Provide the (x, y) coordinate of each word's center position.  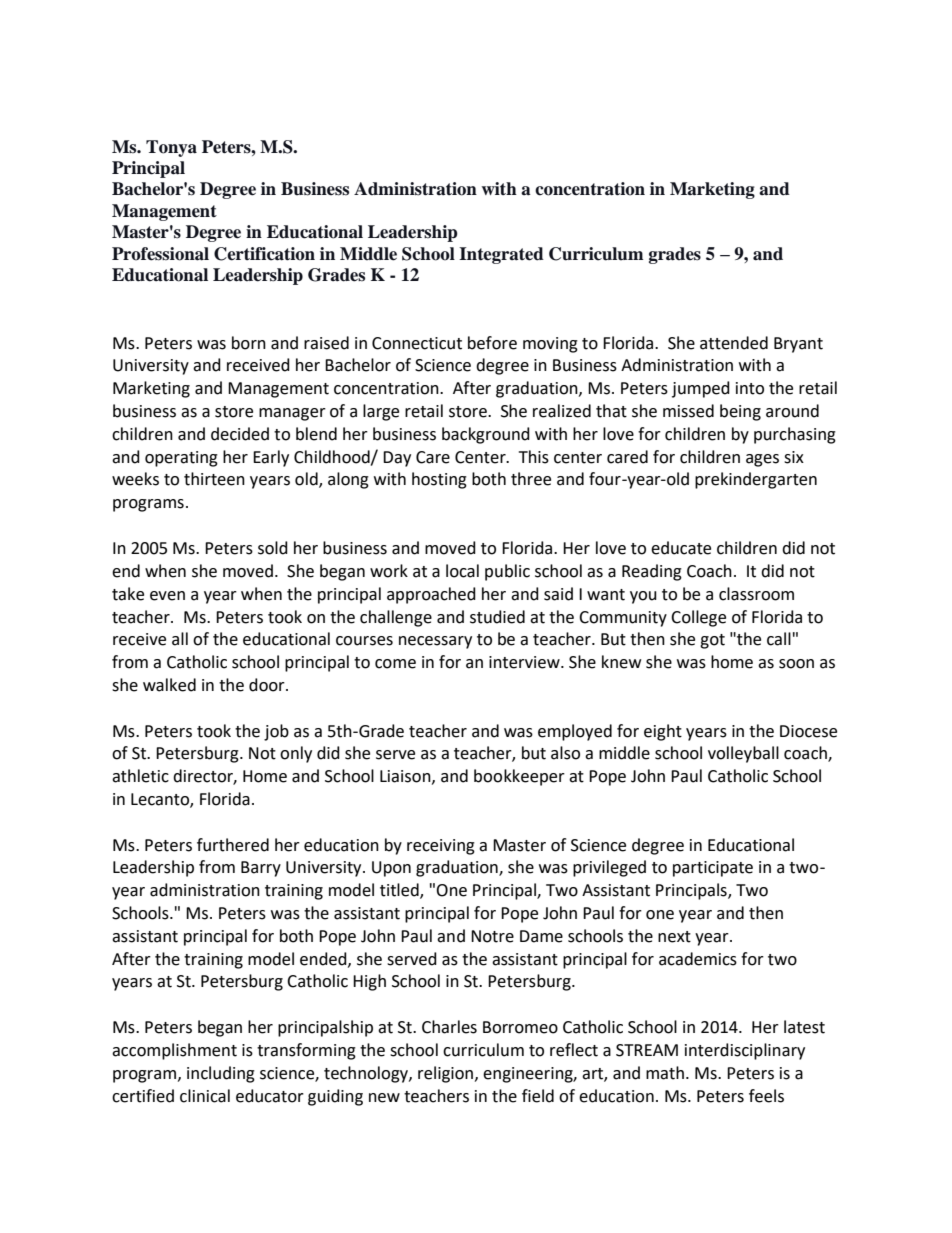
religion (447, 1074)
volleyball (743, 754)
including (221, 1074)
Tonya (171, 148)
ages (762, 460)
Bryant (798, 345)
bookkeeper (519, 777)
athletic (140, 776)
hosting (439, 480)
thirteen (214, 479)
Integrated (501, 255)
